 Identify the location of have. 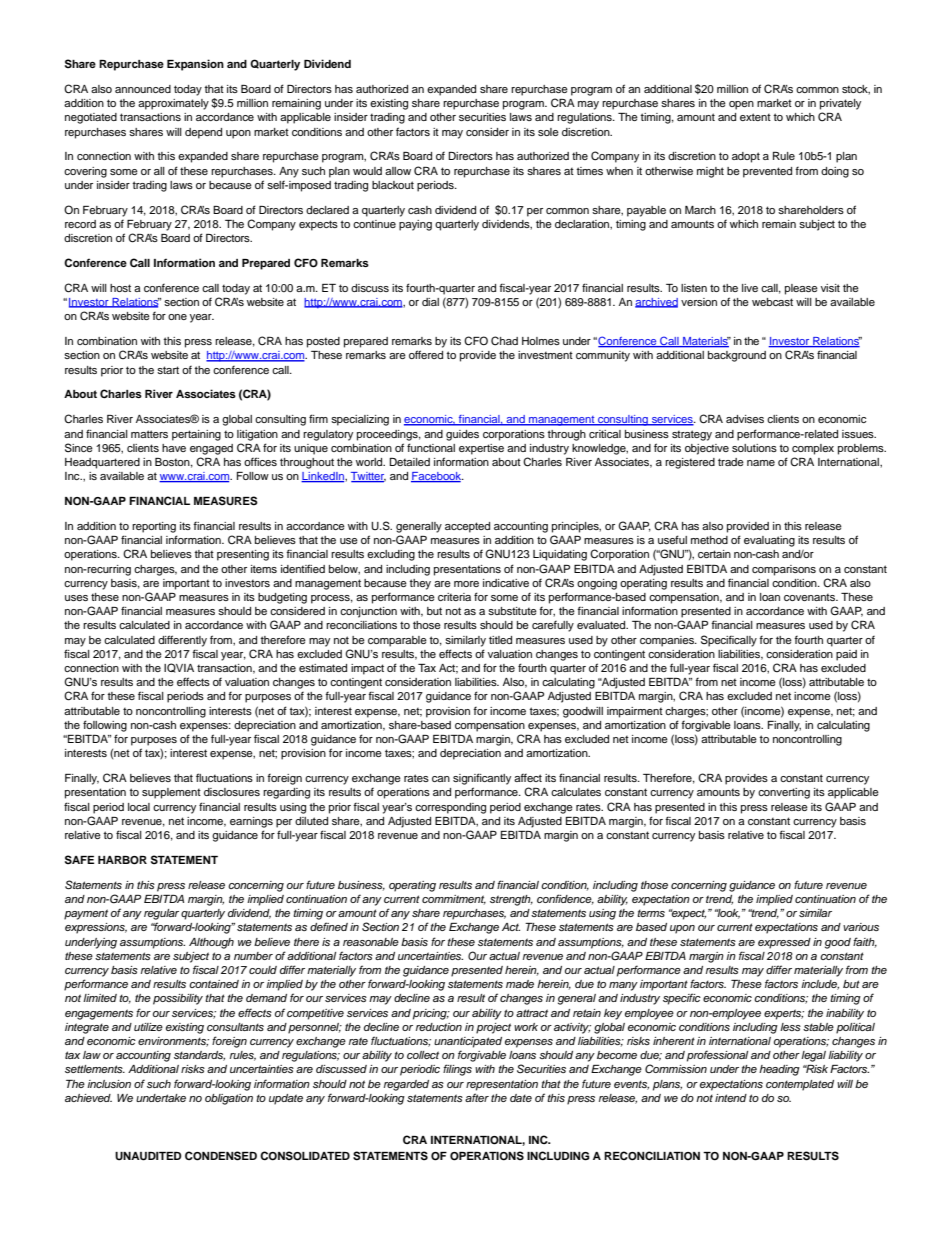
(174, 448).
